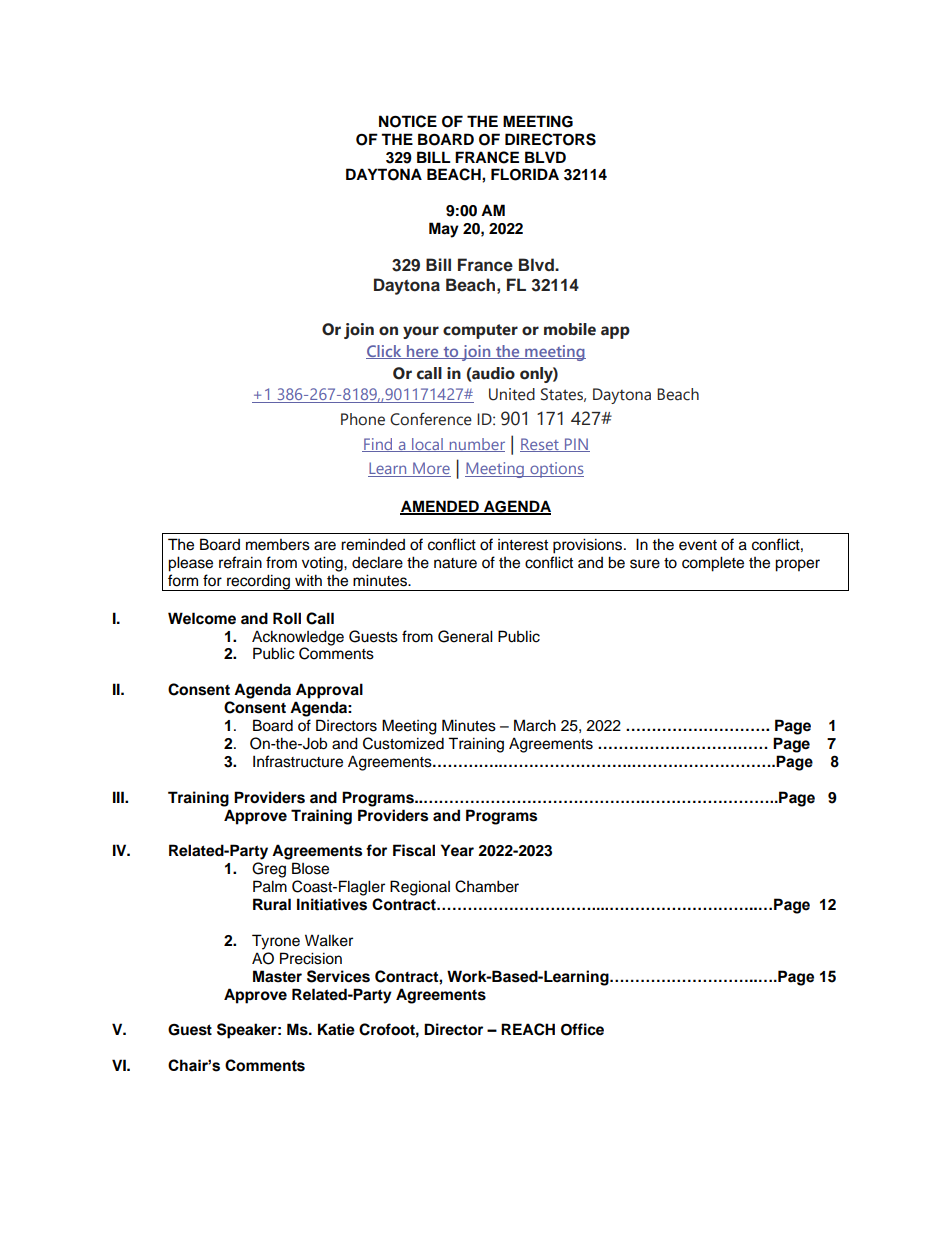 This image has width=952, height=1233. Describe the element at coordinates (713, 564) in the image. I see `complete` at that location.
